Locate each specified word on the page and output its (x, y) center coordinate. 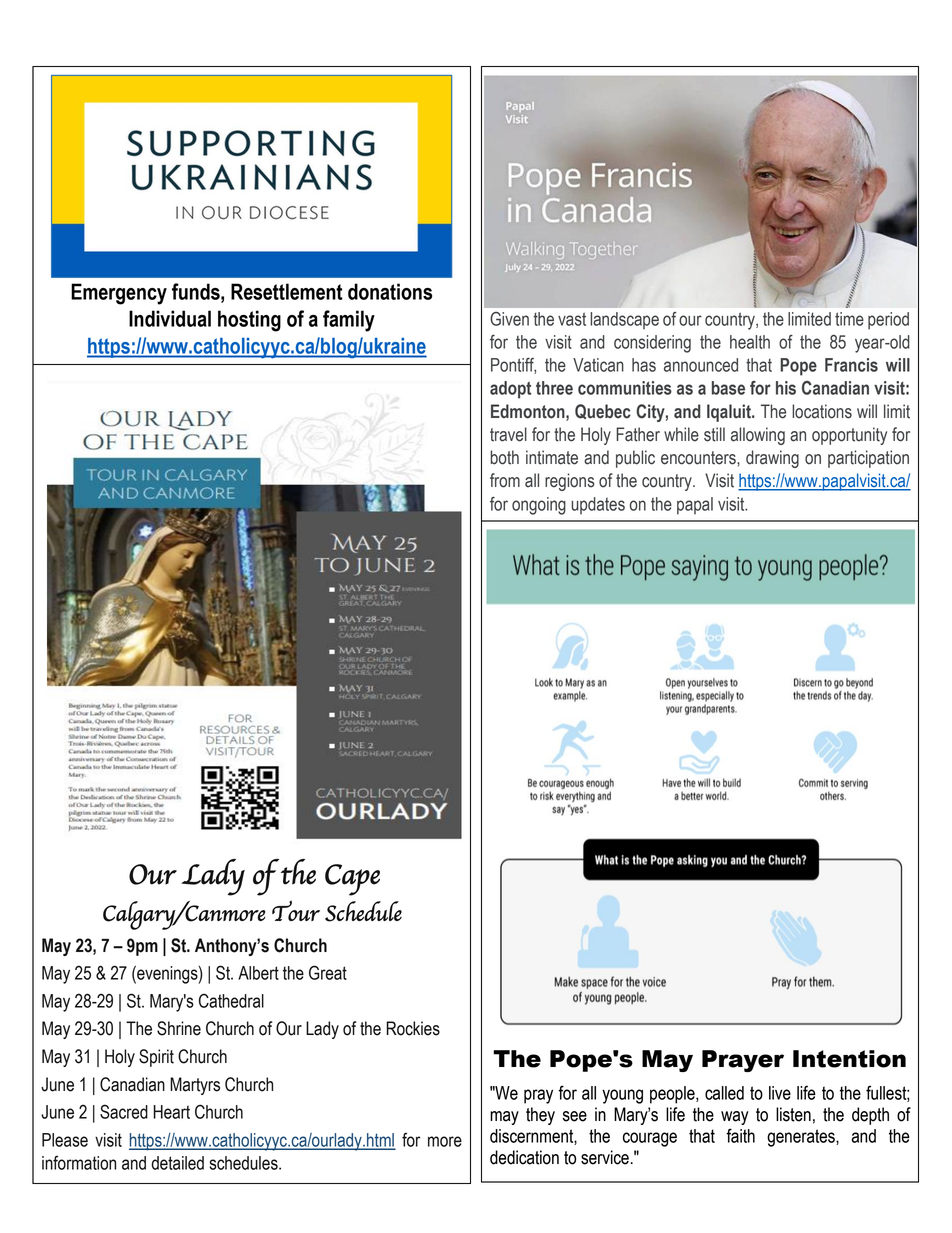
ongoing (539, 506)
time (849, 319)
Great (328, 972)
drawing (772, 459)
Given (509, 319)
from (505, 480)
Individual (170, 318)
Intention (849, 1059)
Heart (171, 1112)
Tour (296, 910)
